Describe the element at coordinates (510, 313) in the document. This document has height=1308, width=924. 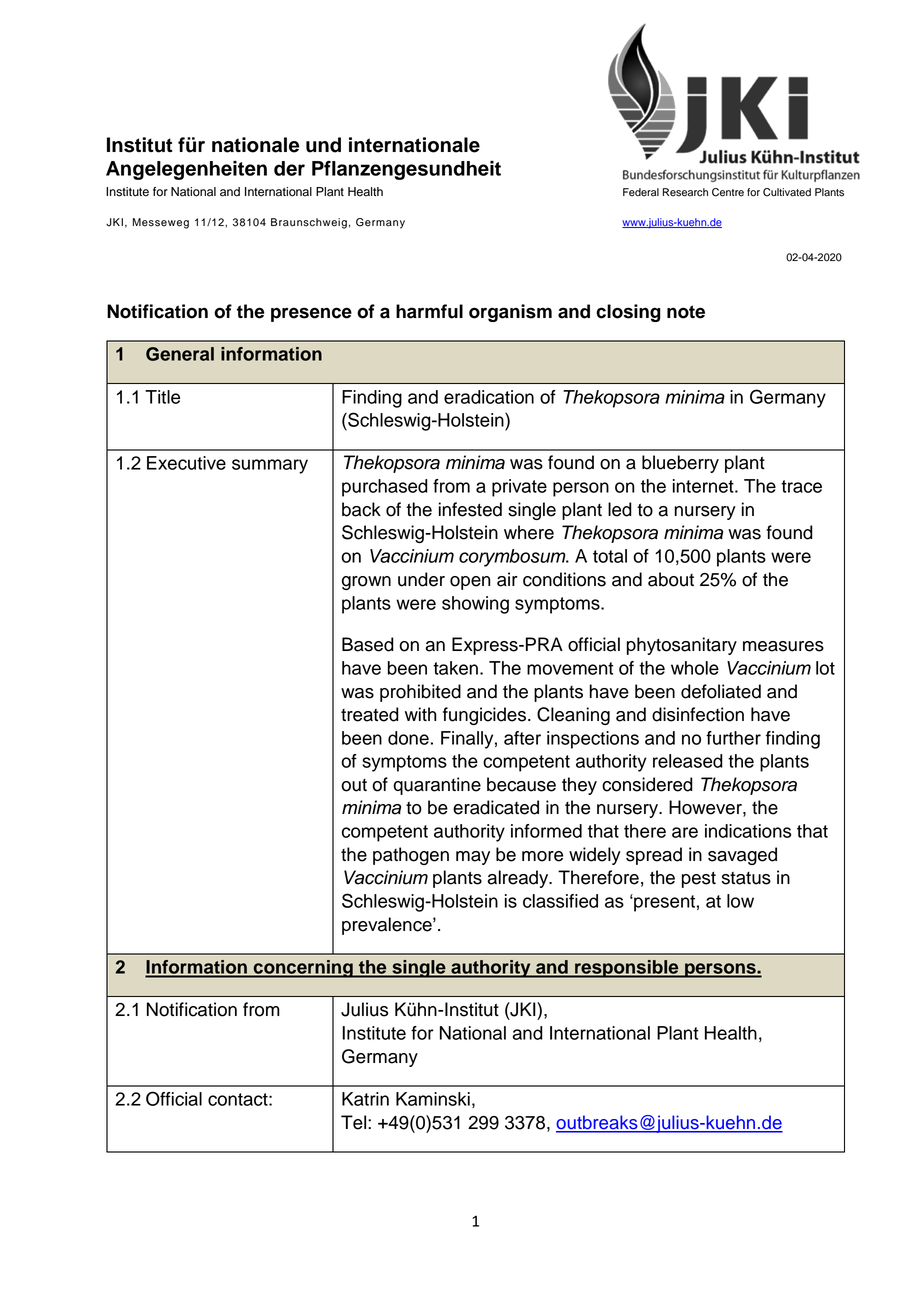
I see `organism` at that location.
